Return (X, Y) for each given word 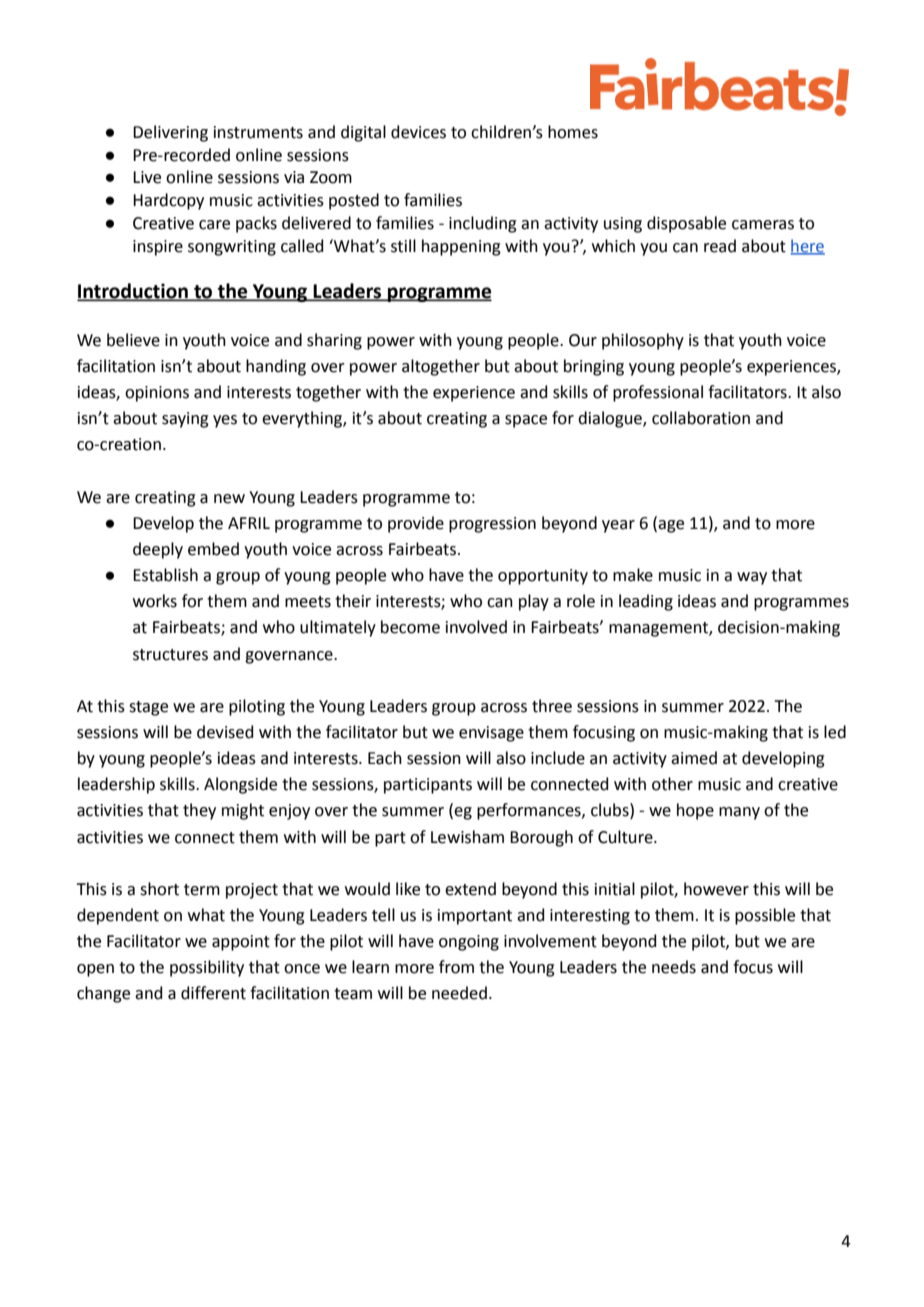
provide (416, 524)
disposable (686, 224)
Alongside (240, 785)
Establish (165, 575)
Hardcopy (168, 201)
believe (133, 340)
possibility (207, 968)
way (752, 578)
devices (418, 132)
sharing (334, 341)
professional (658, 393)
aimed (694, 758)
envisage (491, 734)
